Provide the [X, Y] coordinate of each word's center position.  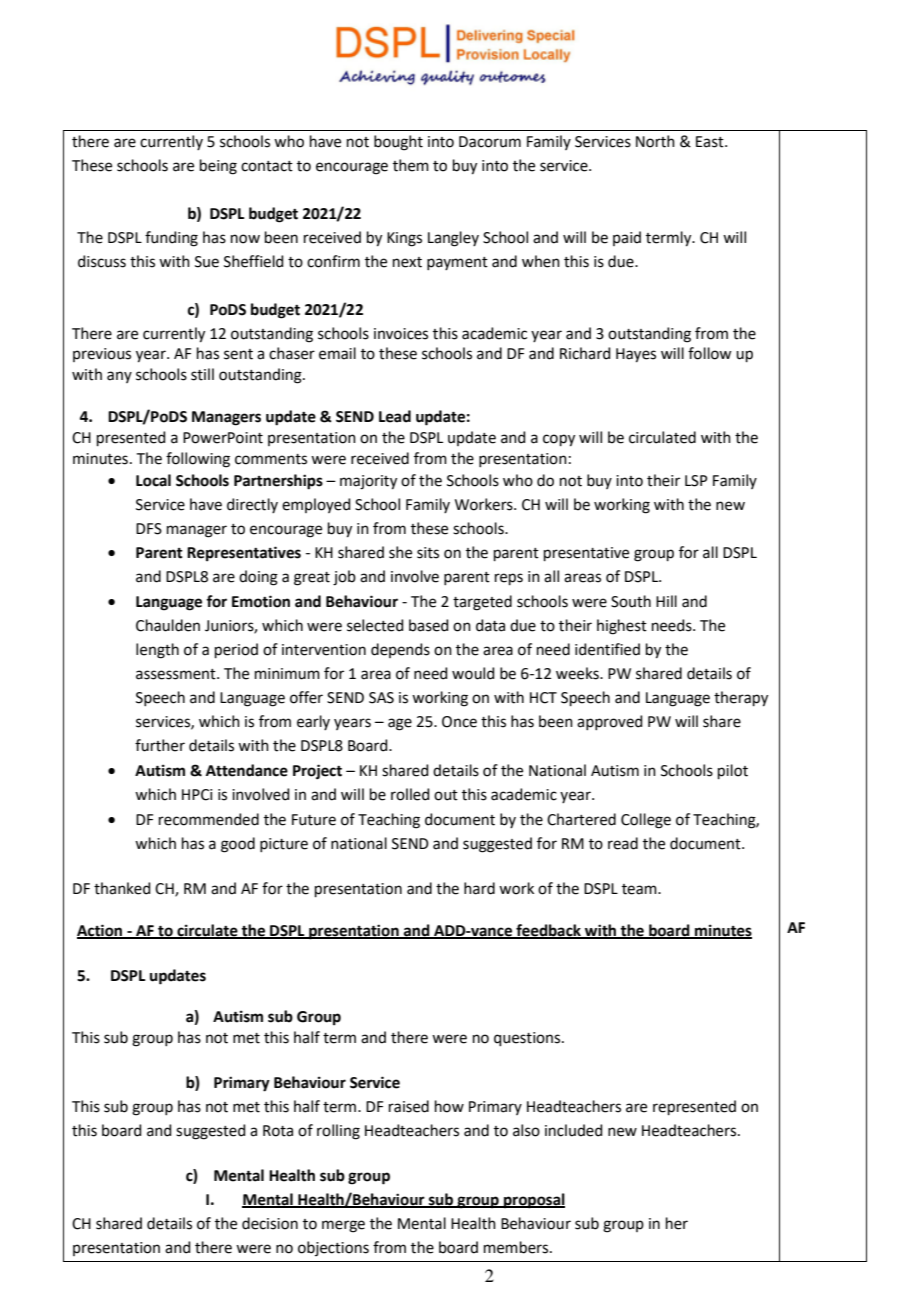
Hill [666, 601]
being [218, 167]
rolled [410, 794]
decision [270, 1223]
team [640, 889]
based [429, 625]
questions [528, 1039]
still [202, 374]
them [411, 165]
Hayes [636, 355]
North [655, 141]
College [646, 821]
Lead [395, 416]
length [157, 651]
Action [101, 931]
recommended [209, 819]
